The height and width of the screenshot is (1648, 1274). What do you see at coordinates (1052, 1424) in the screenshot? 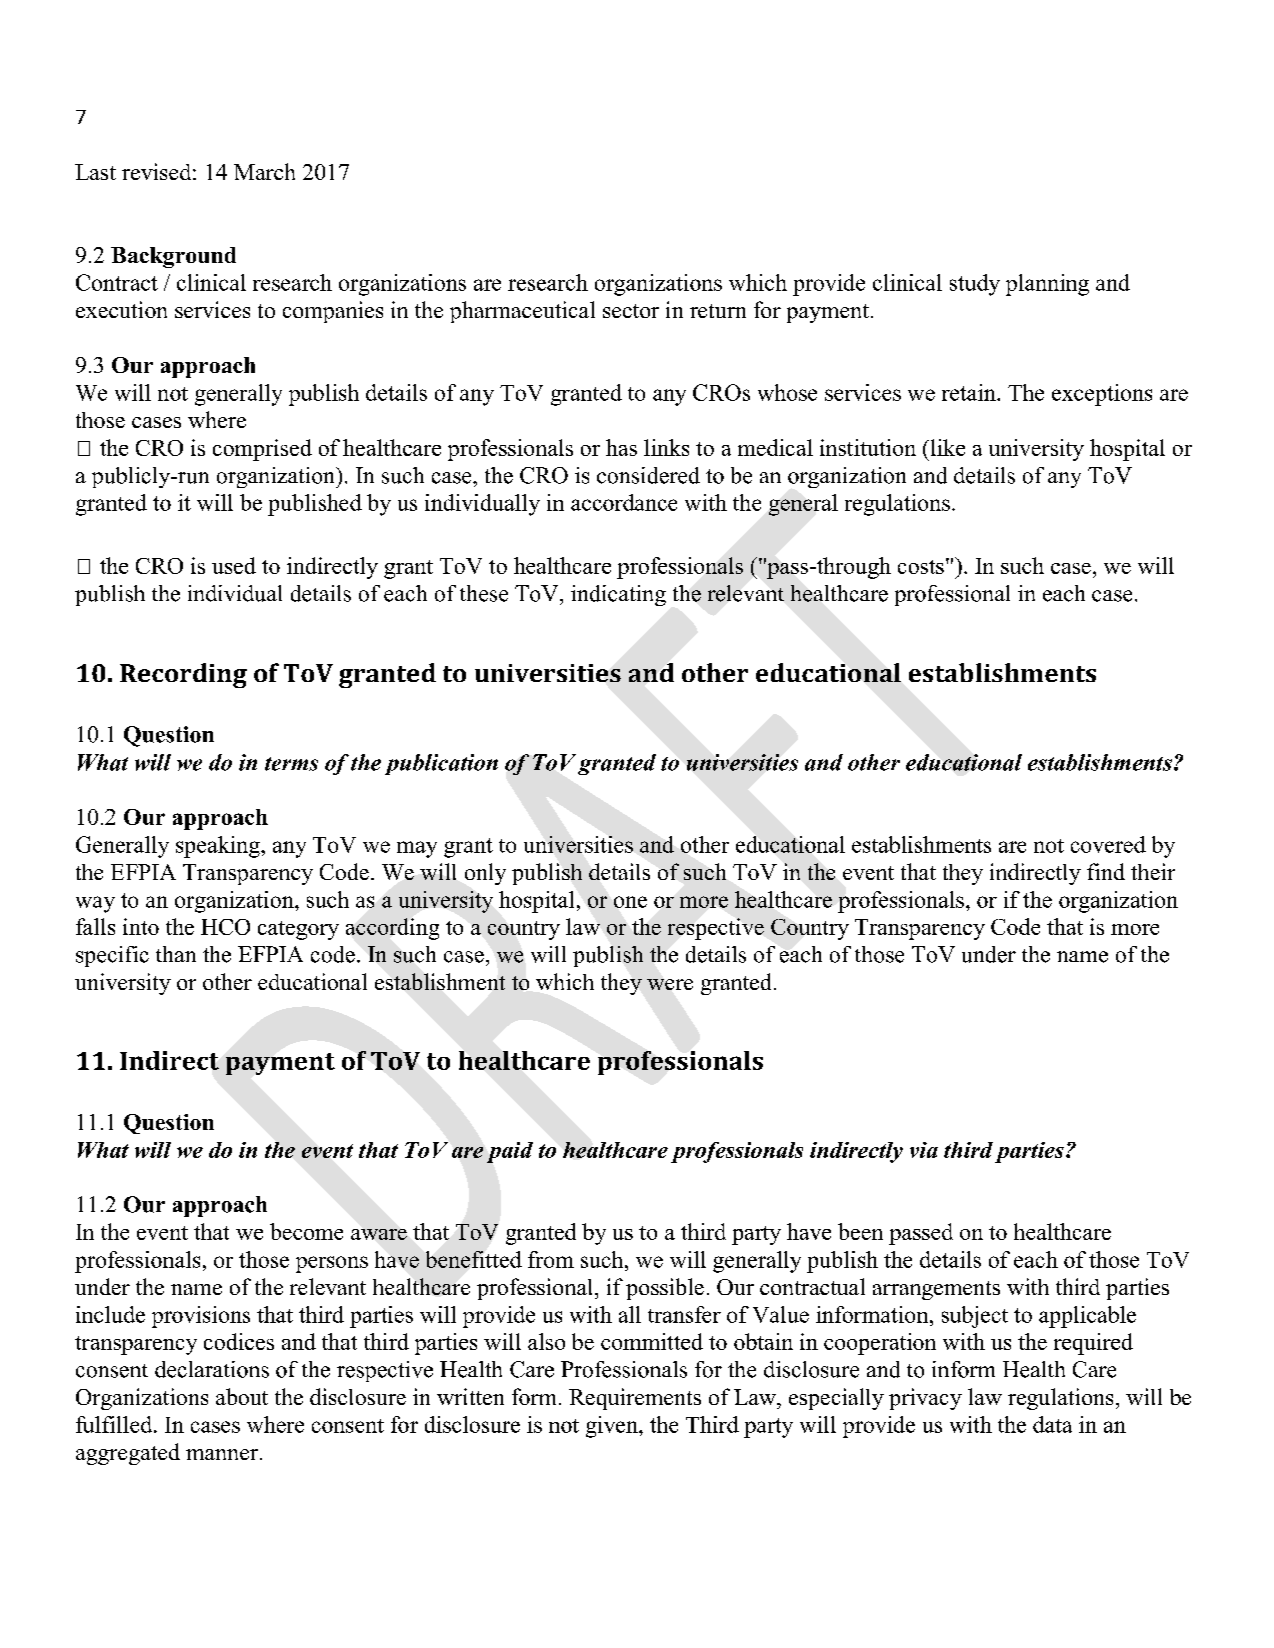
I see `data` at bounding box center [1052, 1424].
